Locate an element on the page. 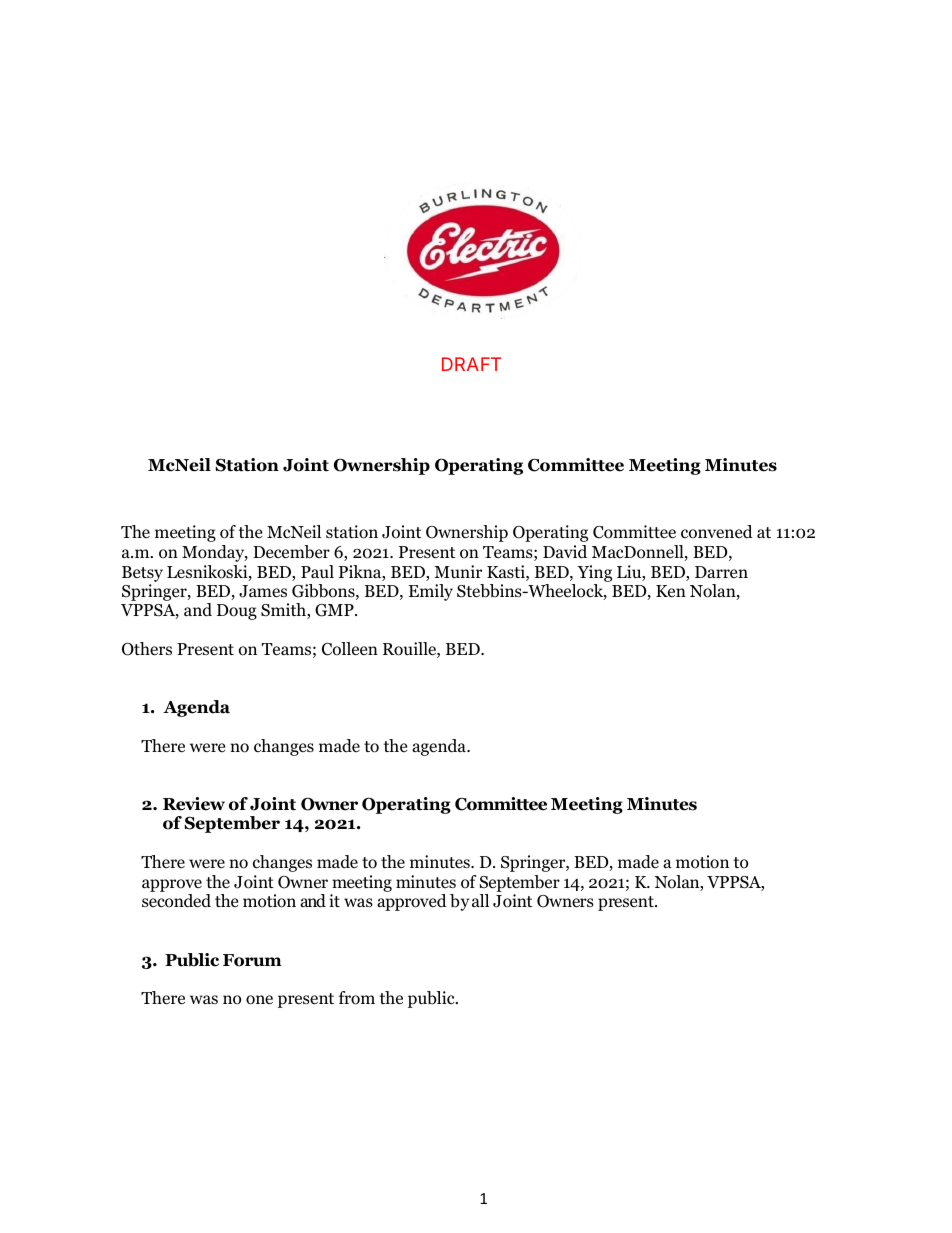  David is located at coordinates (565, 552).
